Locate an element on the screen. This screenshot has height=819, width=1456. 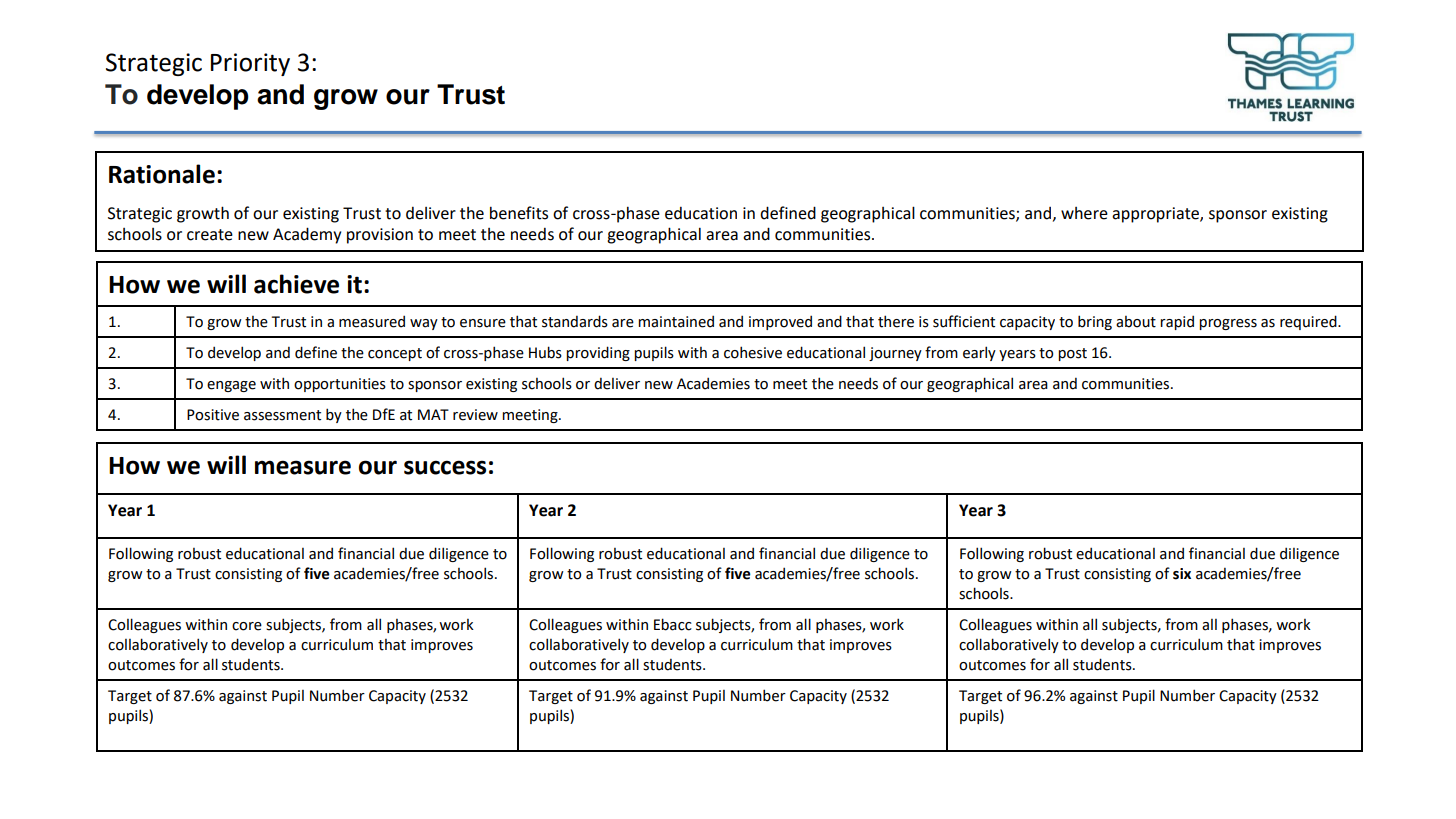
success is located at coordinates (445, 467).
